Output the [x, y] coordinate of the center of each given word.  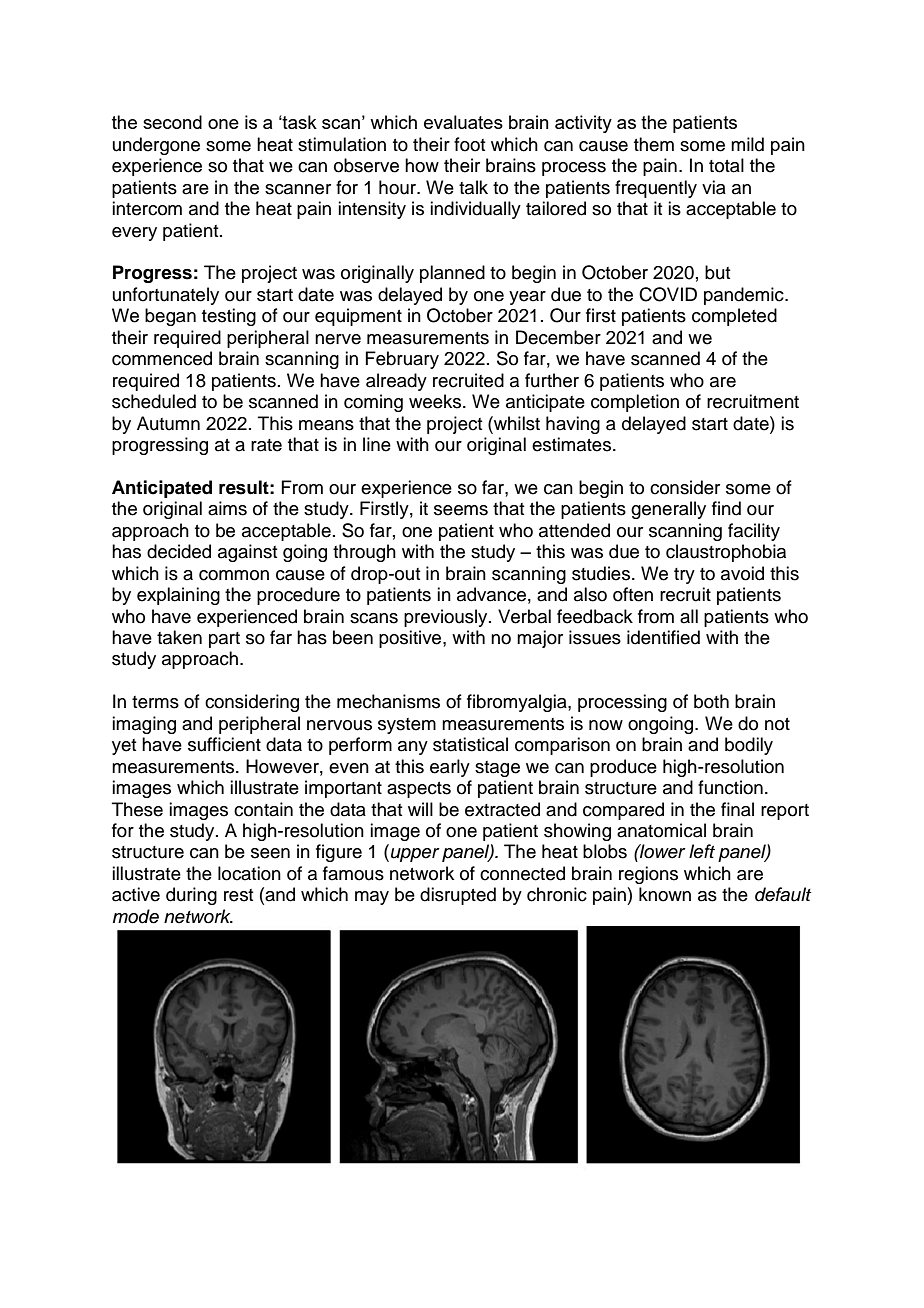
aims [227, 508]
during [191, 896]
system [407, 726]
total [726, 165]
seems [461, 510]
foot [469, 144]
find [726, 508]
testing [229, 317]
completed [734, 317]
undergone [156, 146]
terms [155, 702]
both [711, 701]
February [402, 360]
